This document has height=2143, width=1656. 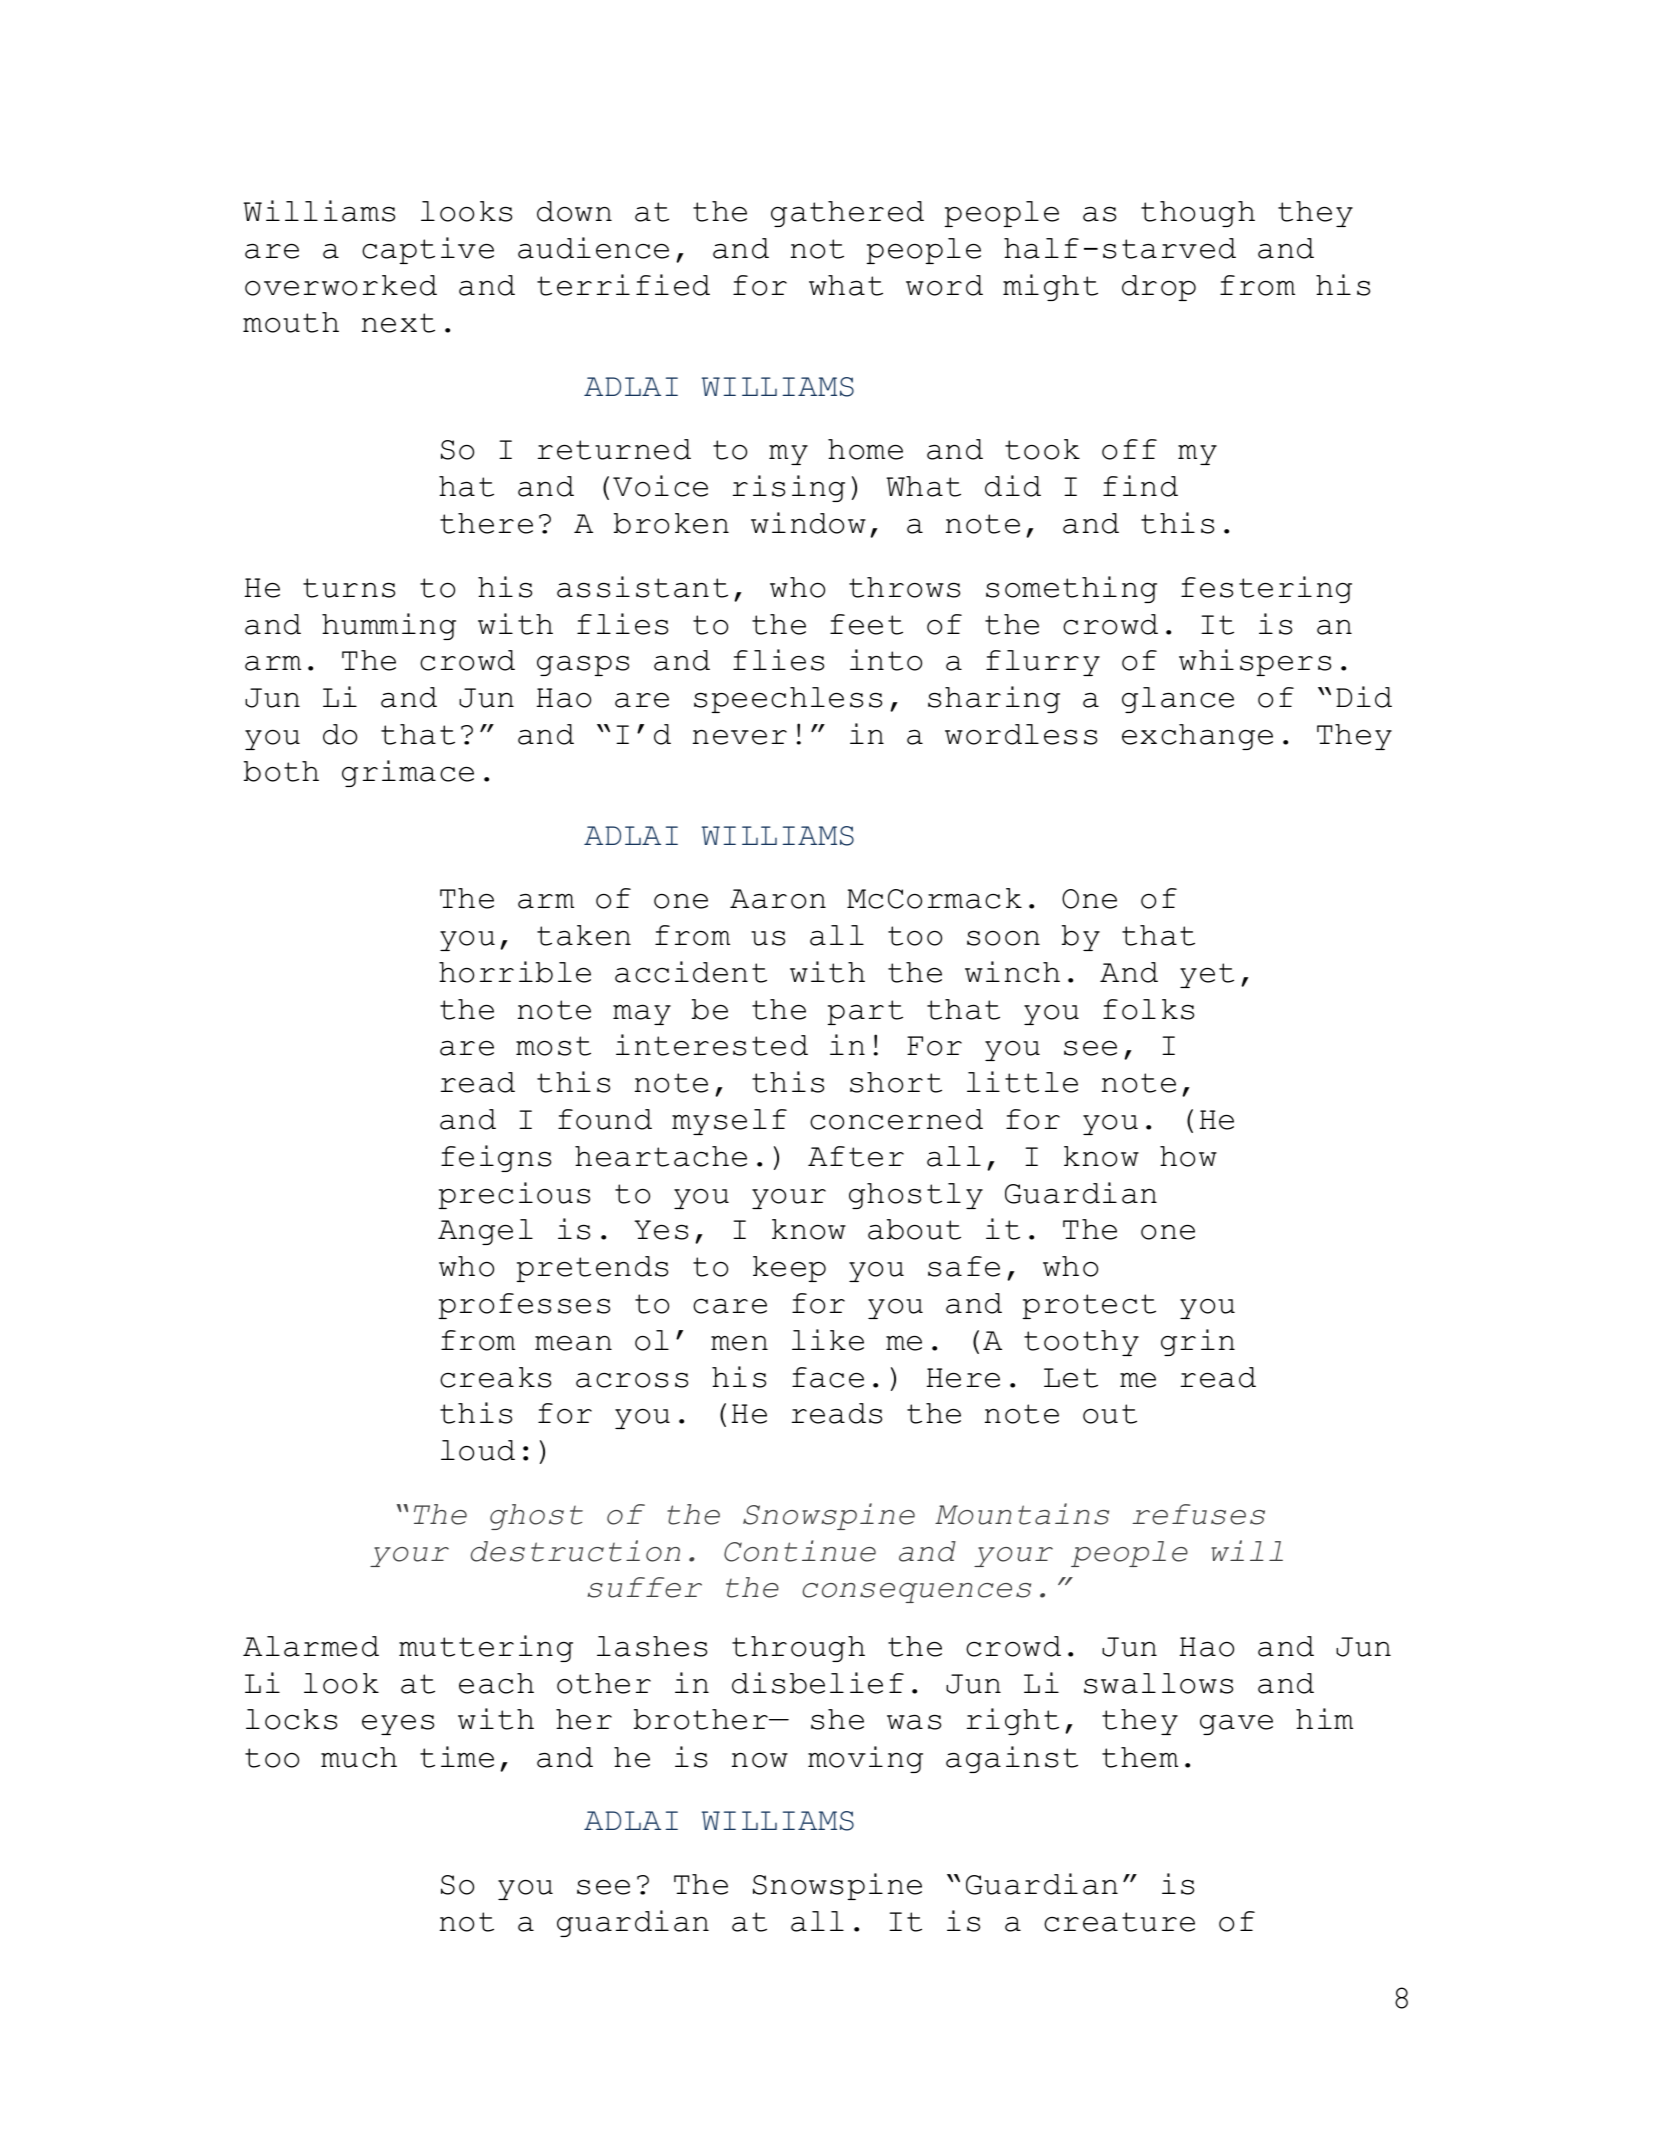 What do you see at coordinates (1148, 1009) in the document?
I see `folks` at bounding box center [1148, 1009].
